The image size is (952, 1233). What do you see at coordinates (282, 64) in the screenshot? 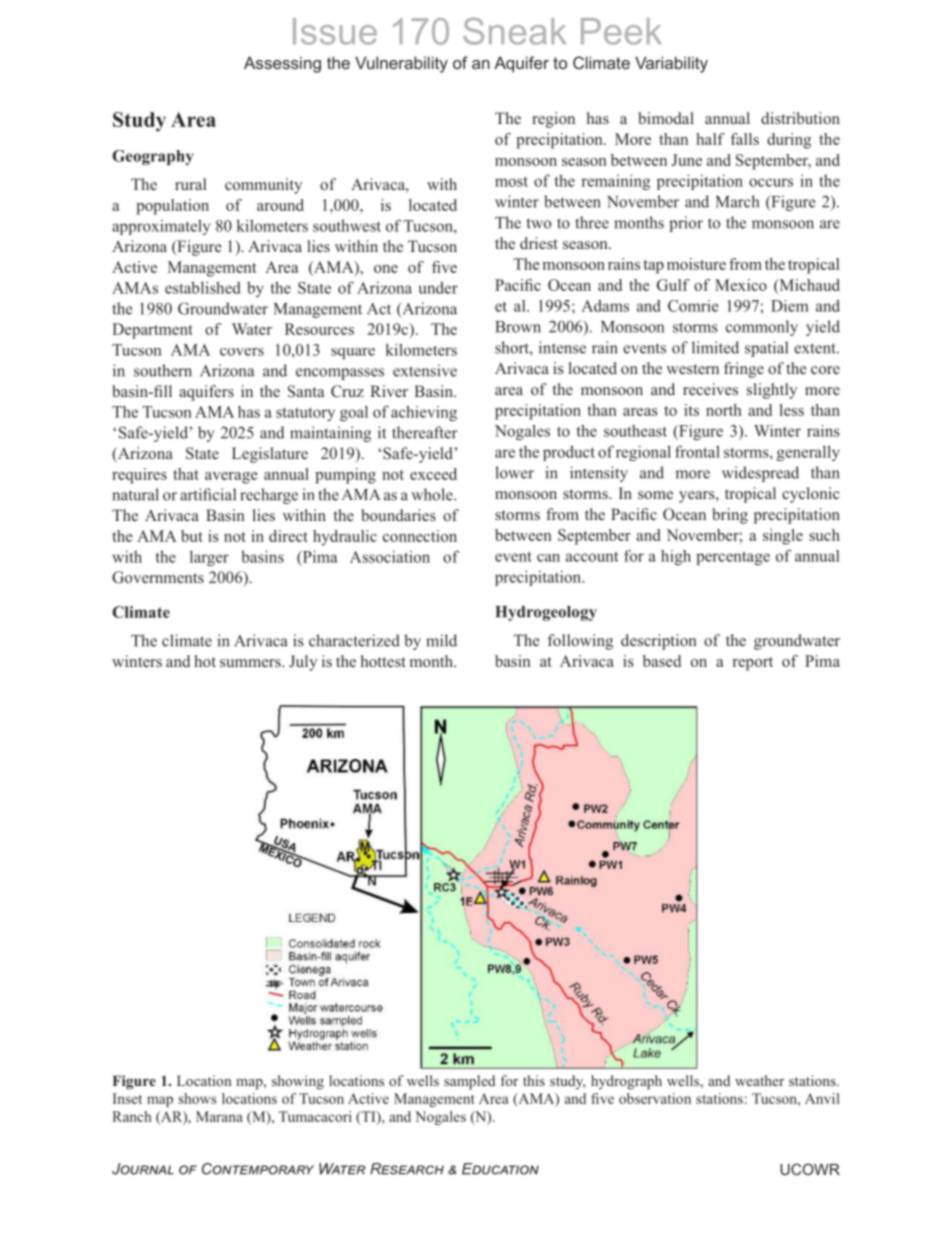
I see `Assessing` at bounding box center [282, 64].
